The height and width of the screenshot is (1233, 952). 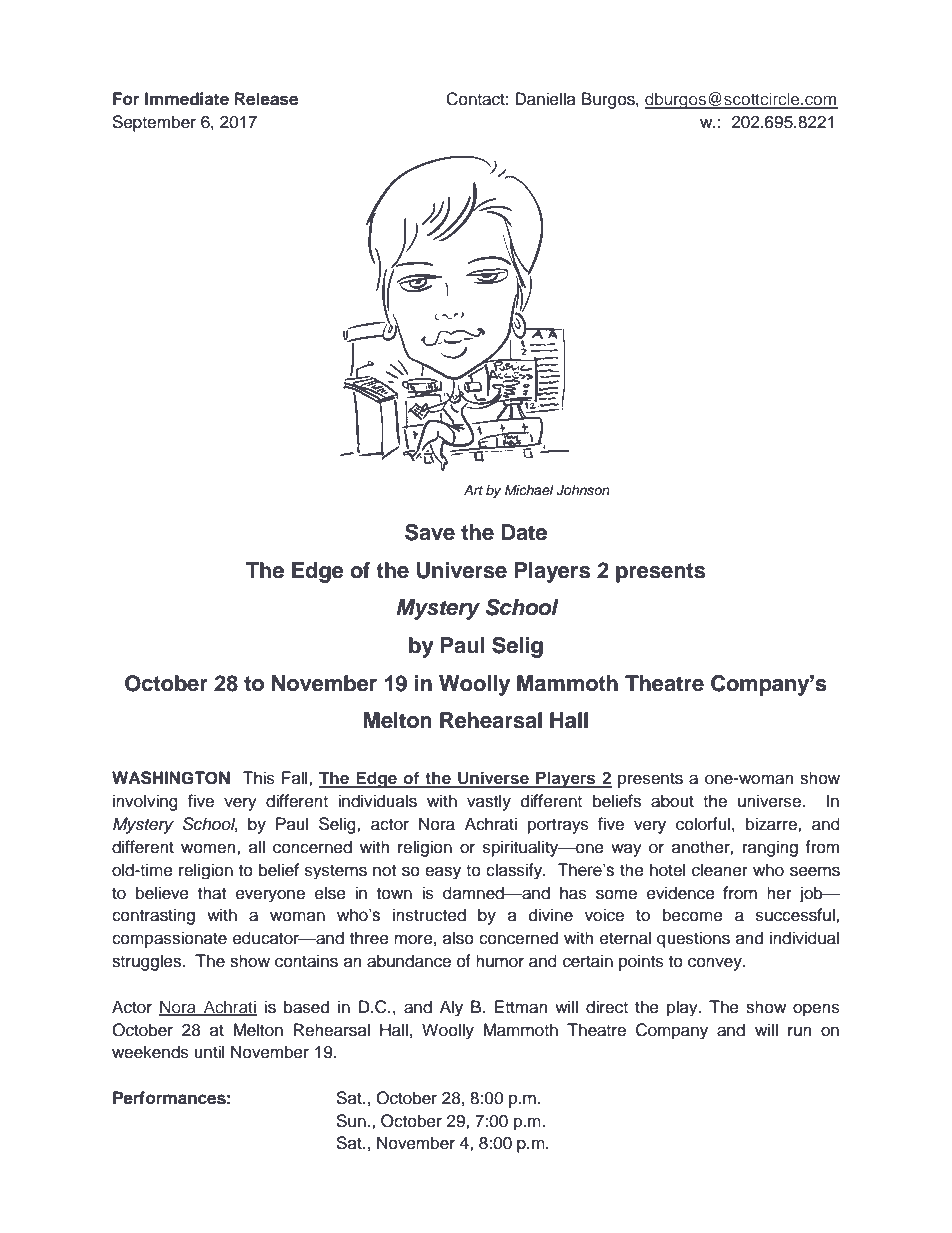 I want to click on Daniella, so click(x=545, y=99).
